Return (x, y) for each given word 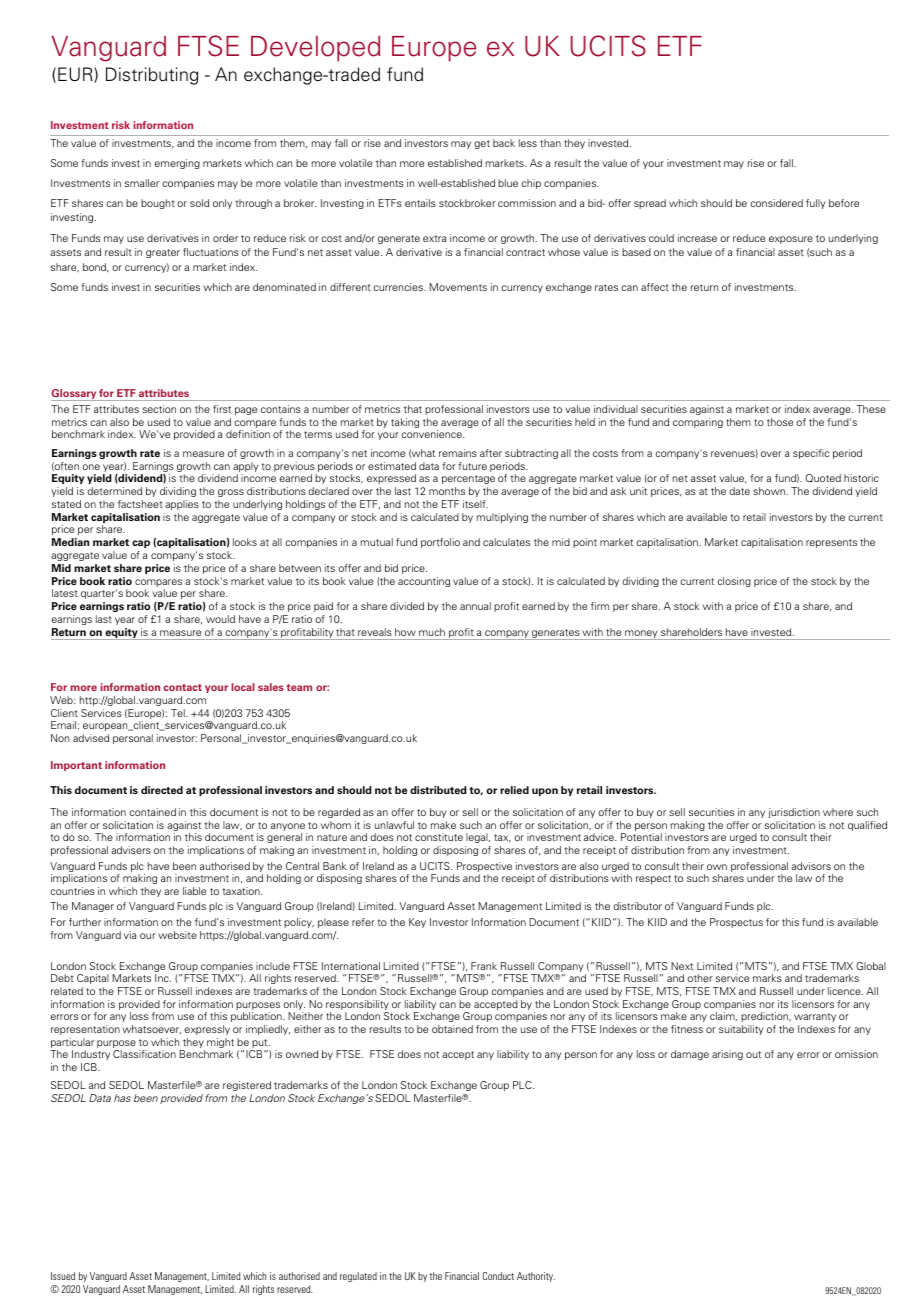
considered (776, 203)
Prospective (484, 868)
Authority (536, 1277)
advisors (811, 866)
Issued (63, 1276)
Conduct (498, 1276)
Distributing (152, 76)
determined (114, 491)
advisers (131, 850)
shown (769, 491)
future (472, 466)
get (482, 144)
